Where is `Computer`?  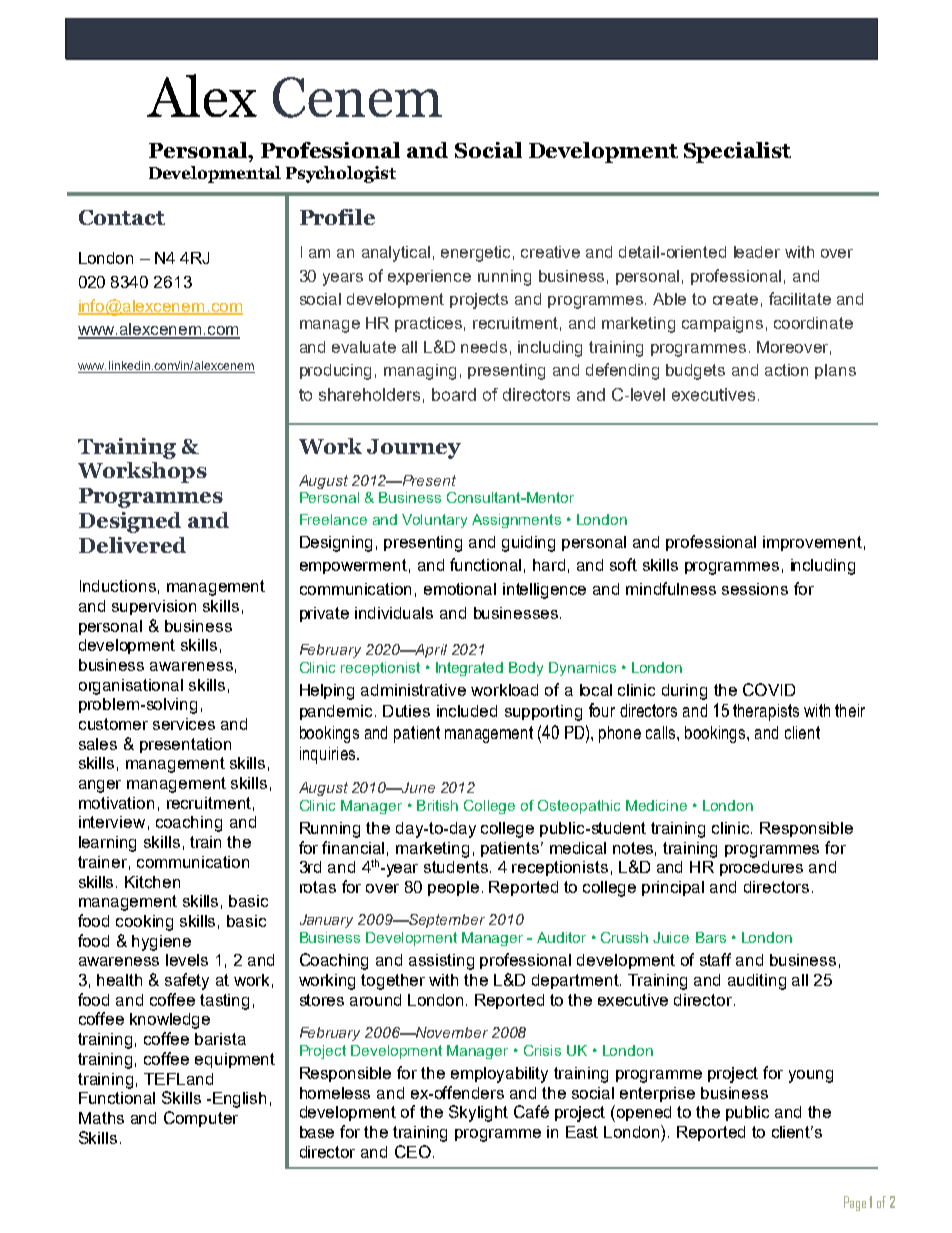
Computer is located at coordinates (201, 1119).
